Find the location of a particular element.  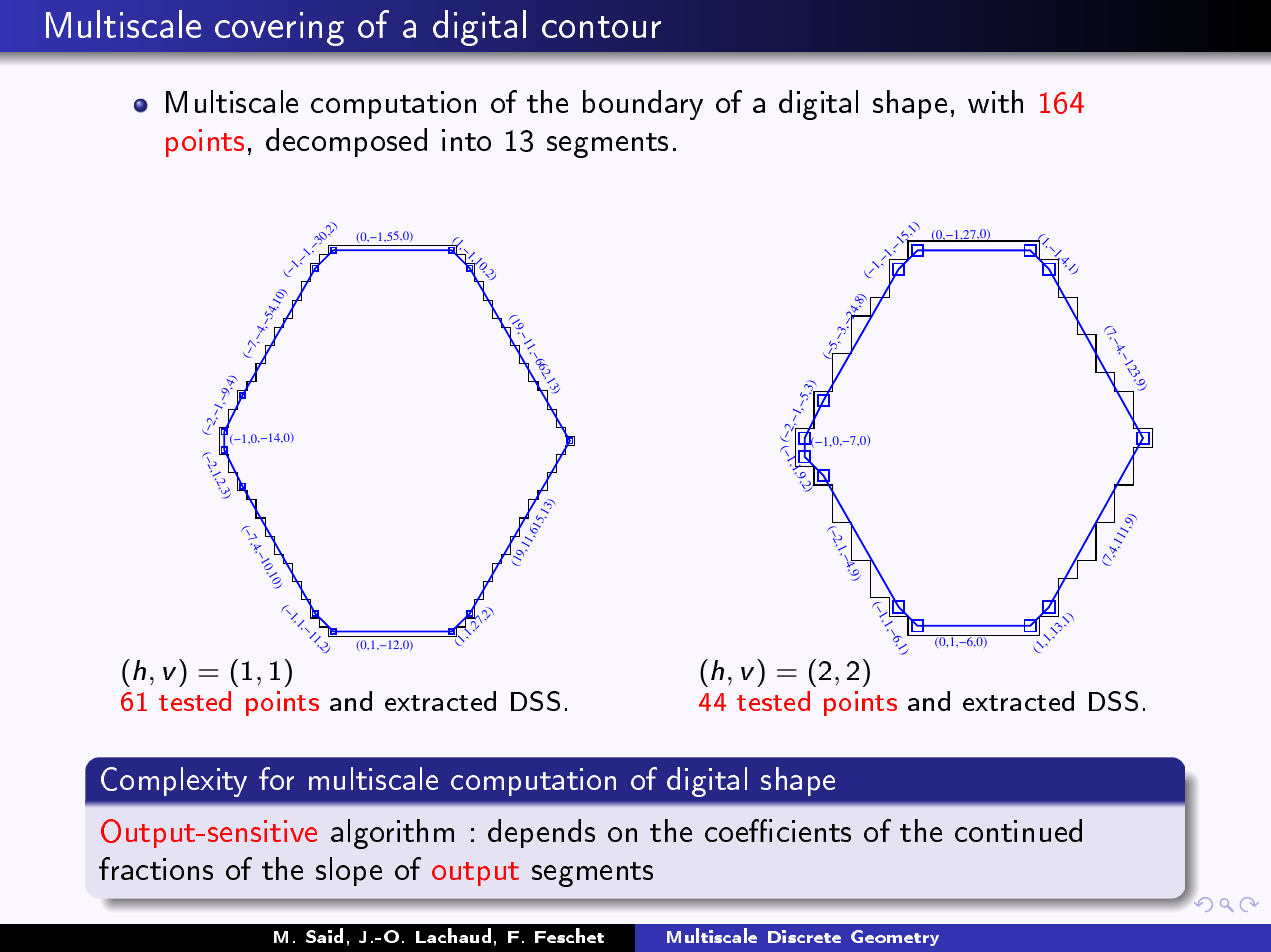

into is located at coordinates (466, 140).
